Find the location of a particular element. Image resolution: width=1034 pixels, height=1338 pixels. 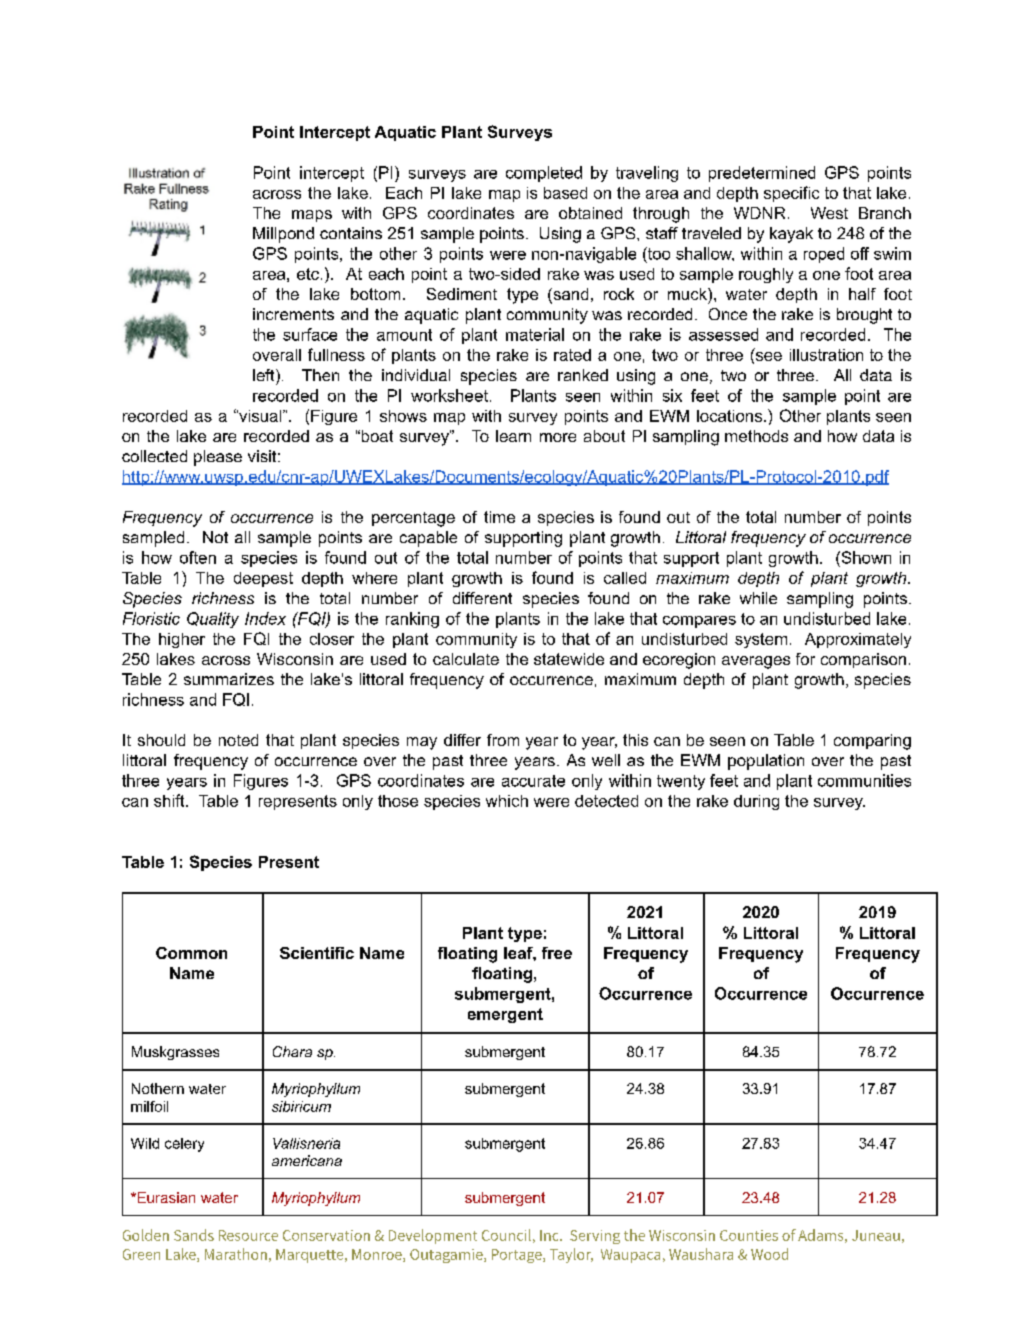

Council is located at coordinates (506, 1235).
